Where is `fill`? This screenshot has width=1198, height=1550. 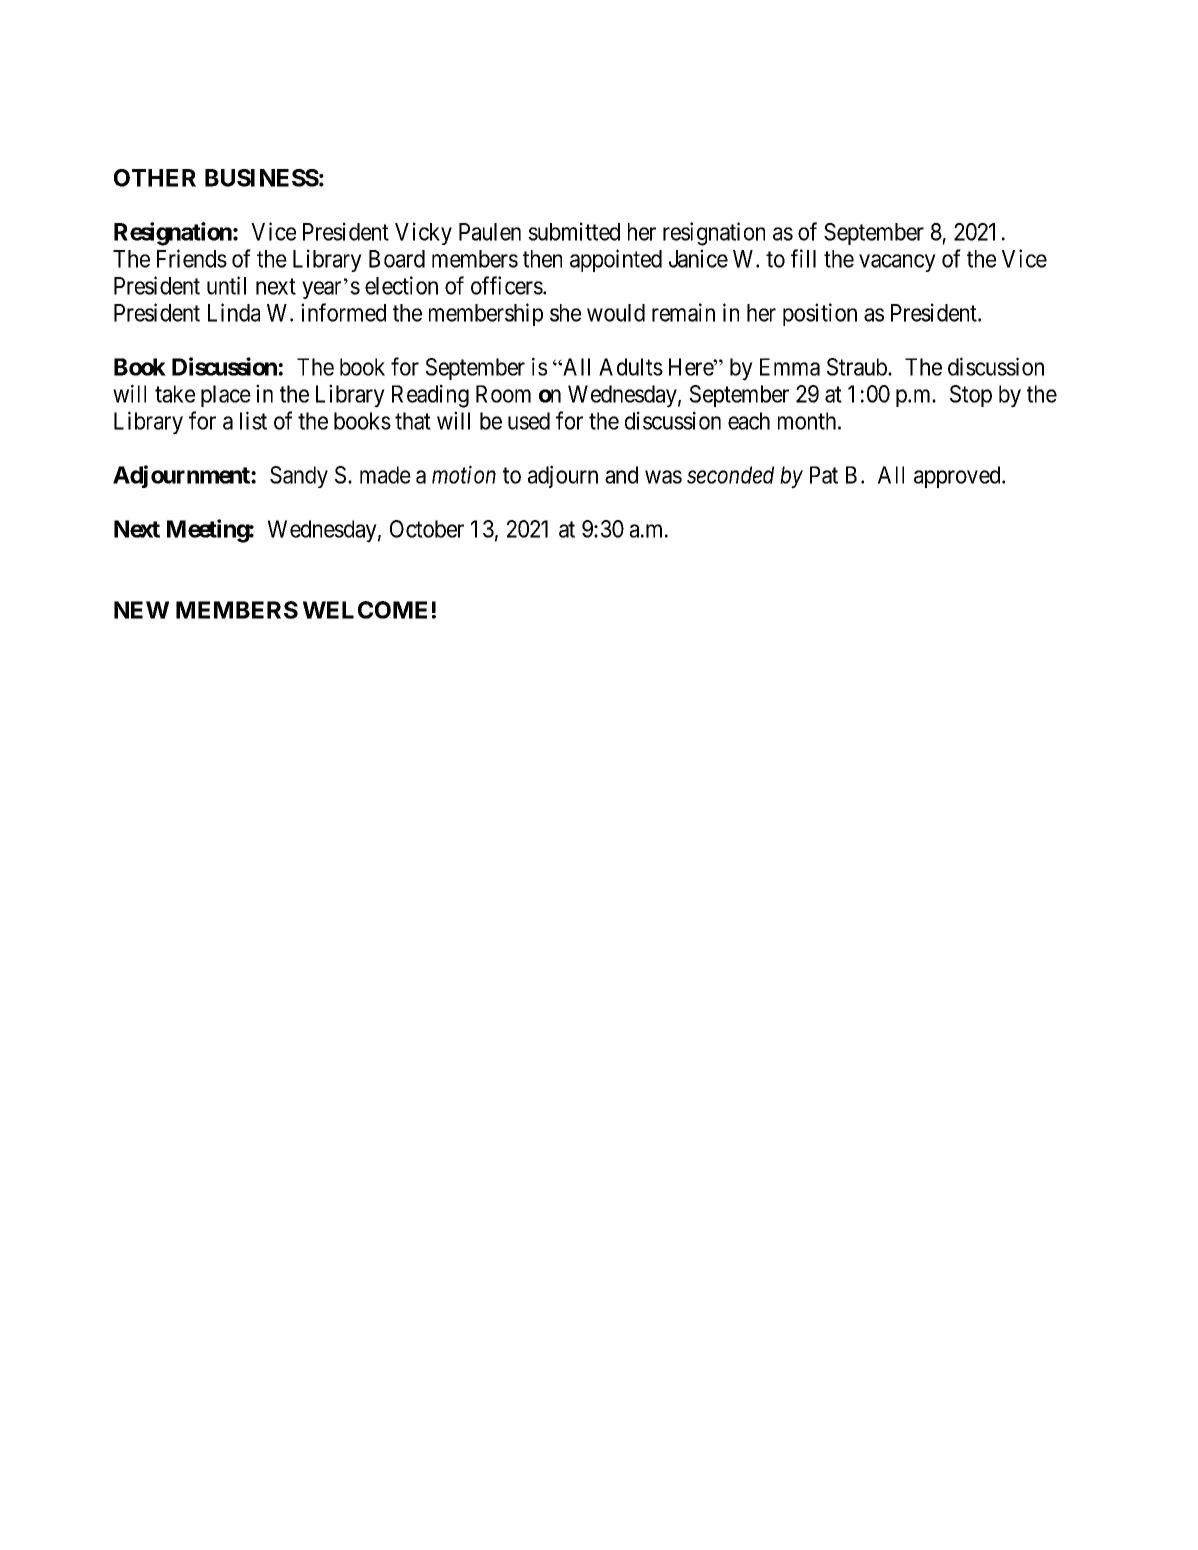
fill is located at coordinates (803, 258).
